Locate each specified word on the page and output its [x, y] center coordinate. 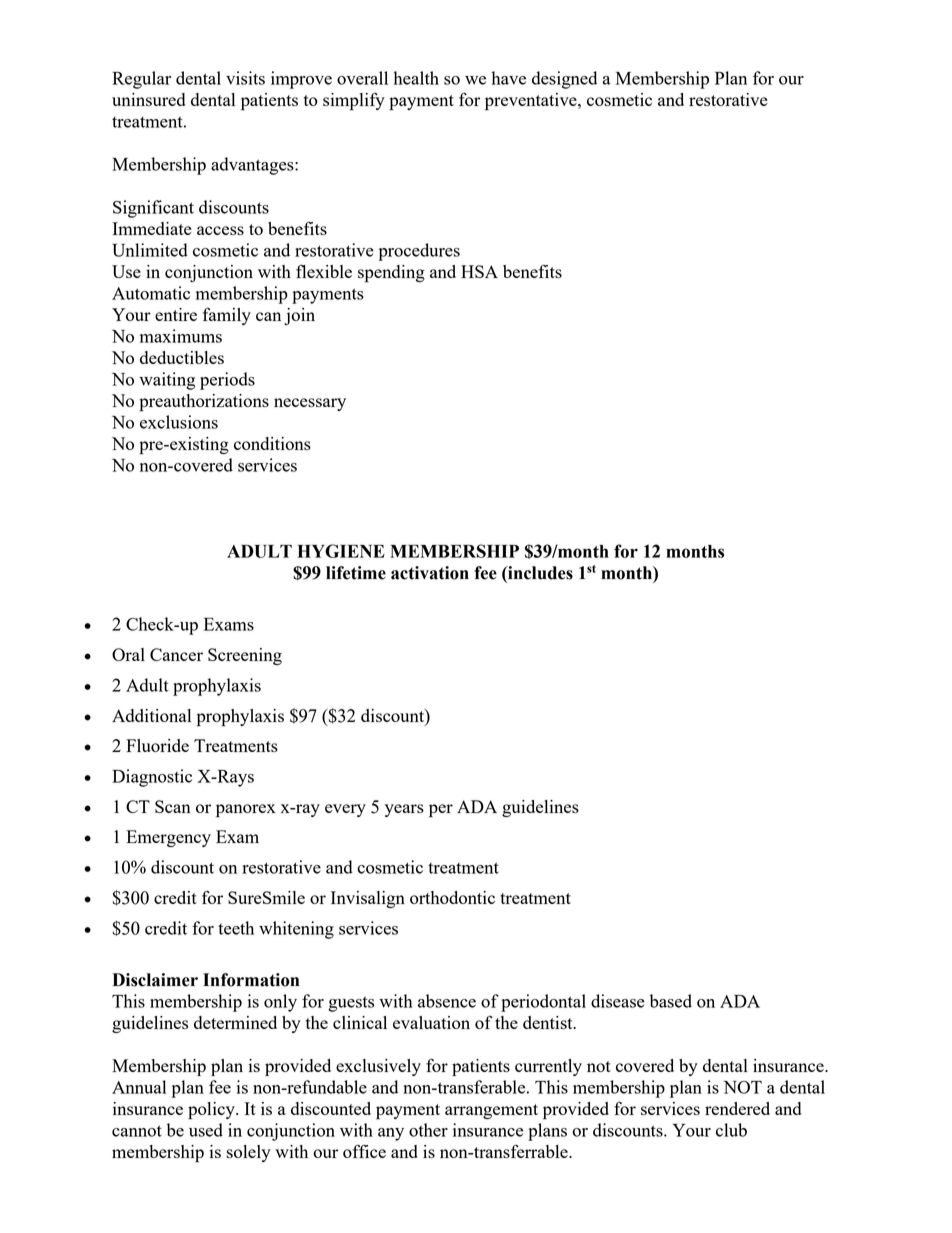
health [416, 78]
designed [564, 80]
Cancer [176, 654]
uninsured [148, 99]
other [428, 1130]
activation [430, 573]
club [731, 1130]
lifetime [356, 573]
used [206, 1130]
